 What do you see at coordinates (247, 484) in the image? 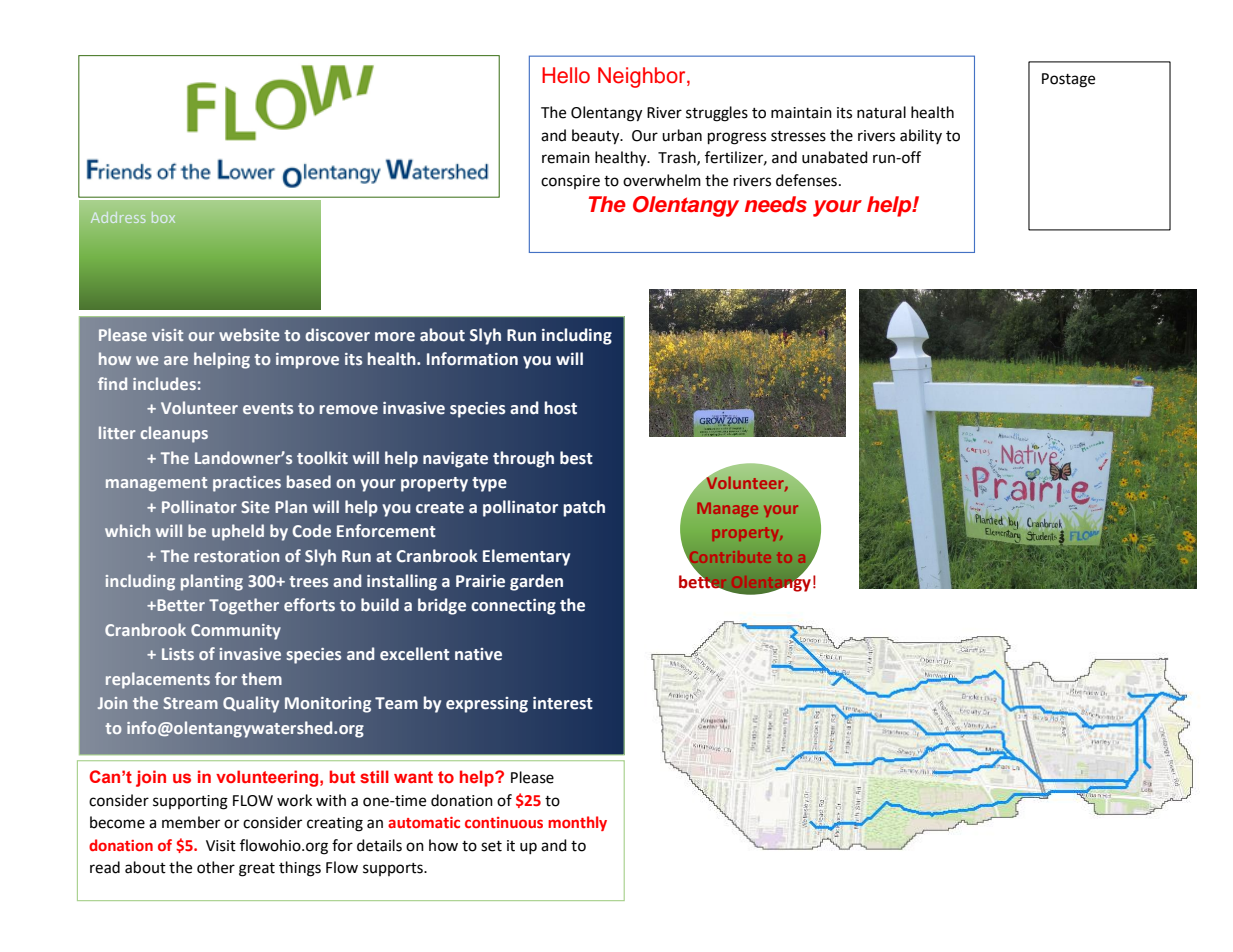
I see `practices` at bounding box center [247, 484].
